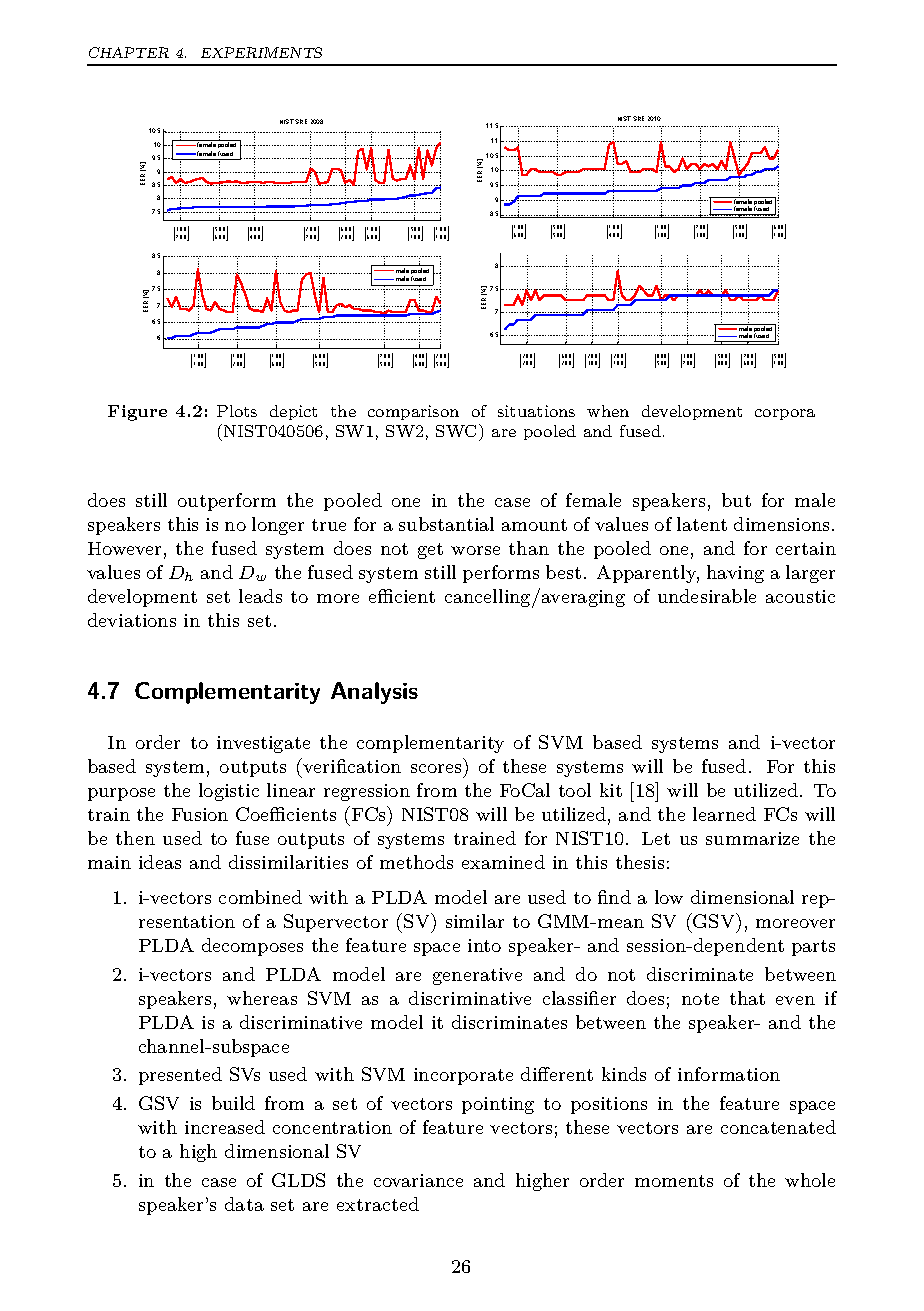  What do you see at coordinates (501, 574) in the screenshot?
I see `performs` at bounding box center [501, 574].
